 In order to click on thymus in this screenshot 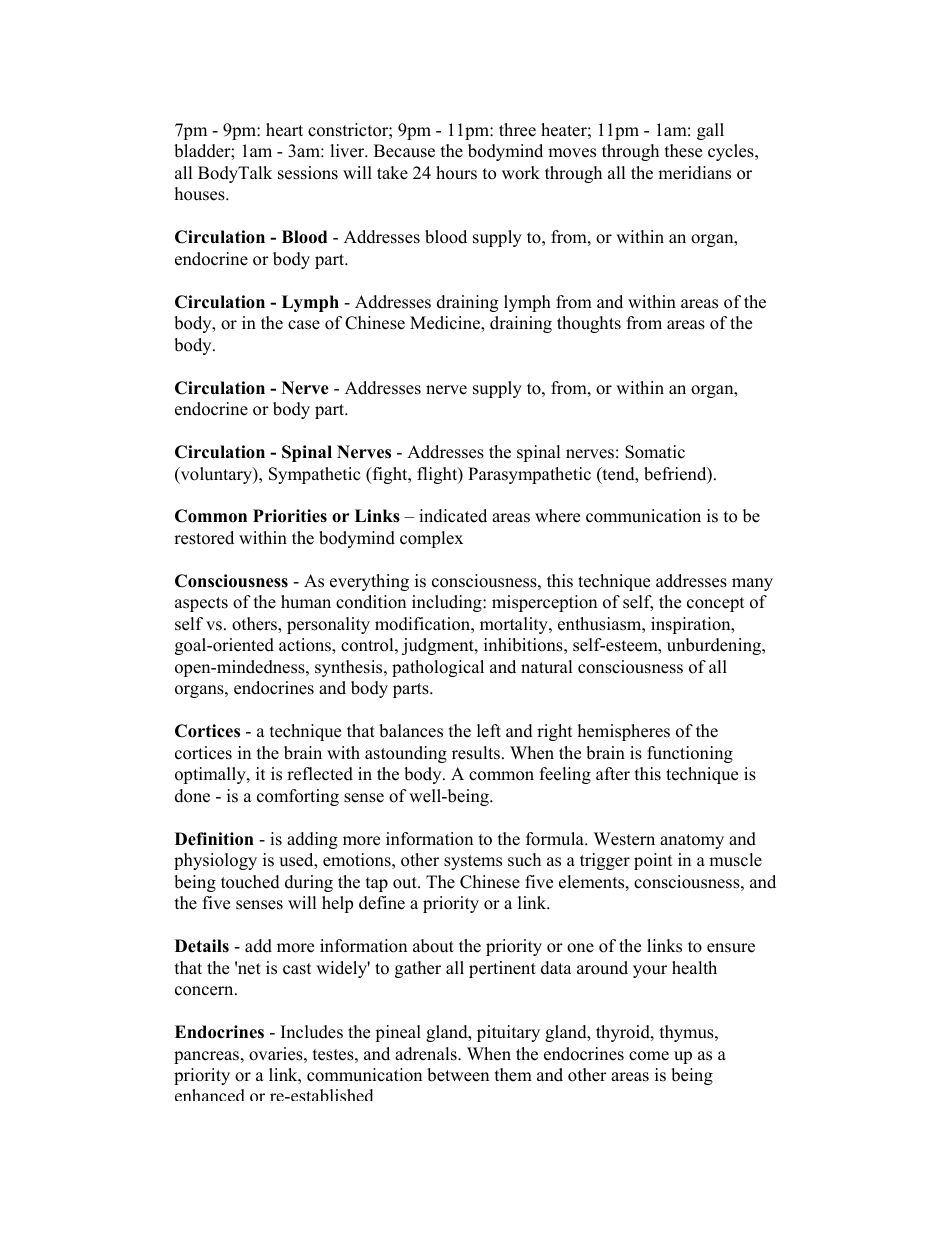, I will do `click(688, 1033)`.
